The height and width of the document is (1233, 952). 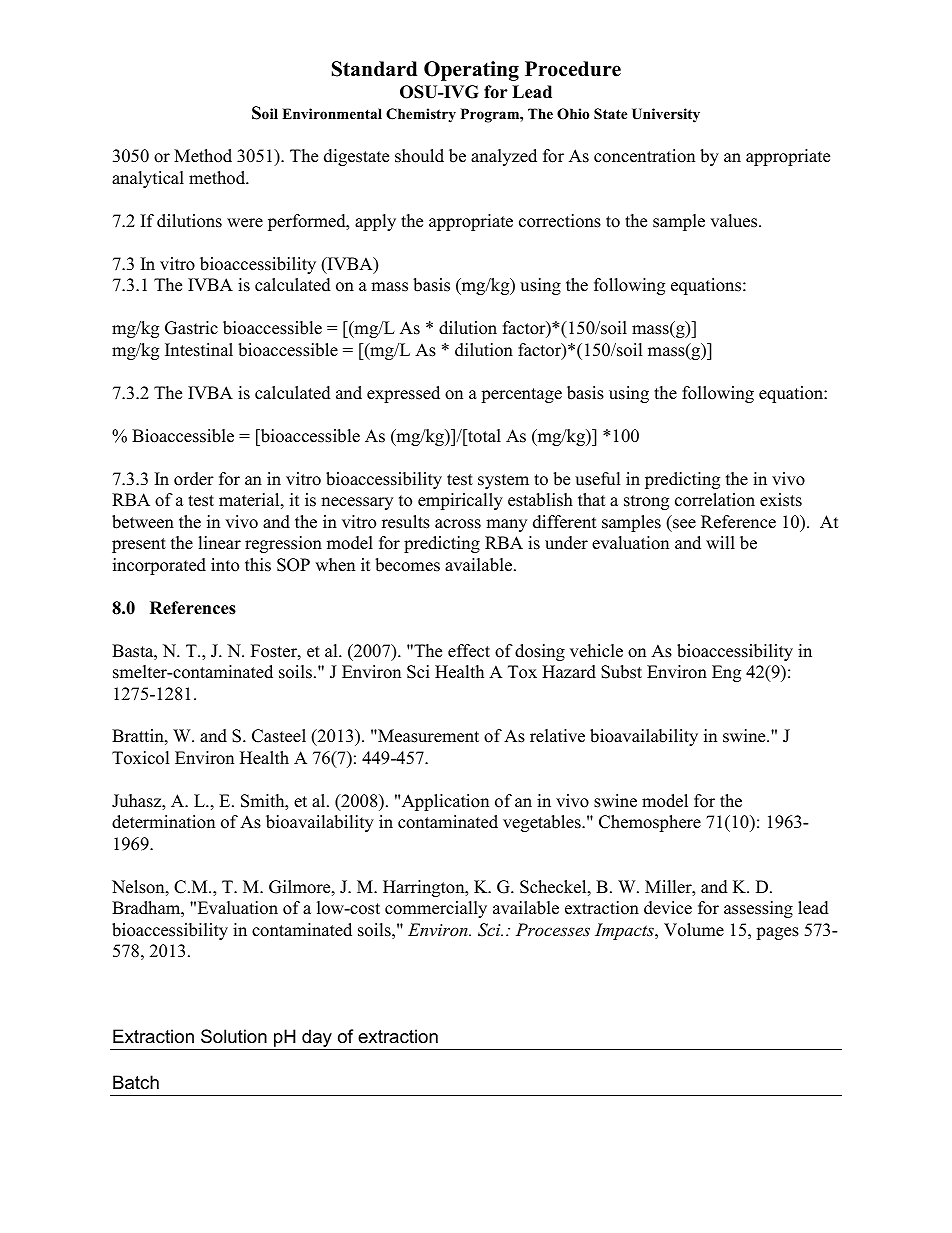 What do you see at coordinates (148, 179) in the document?
I see `analytical` at bounding box center [148, 179].
